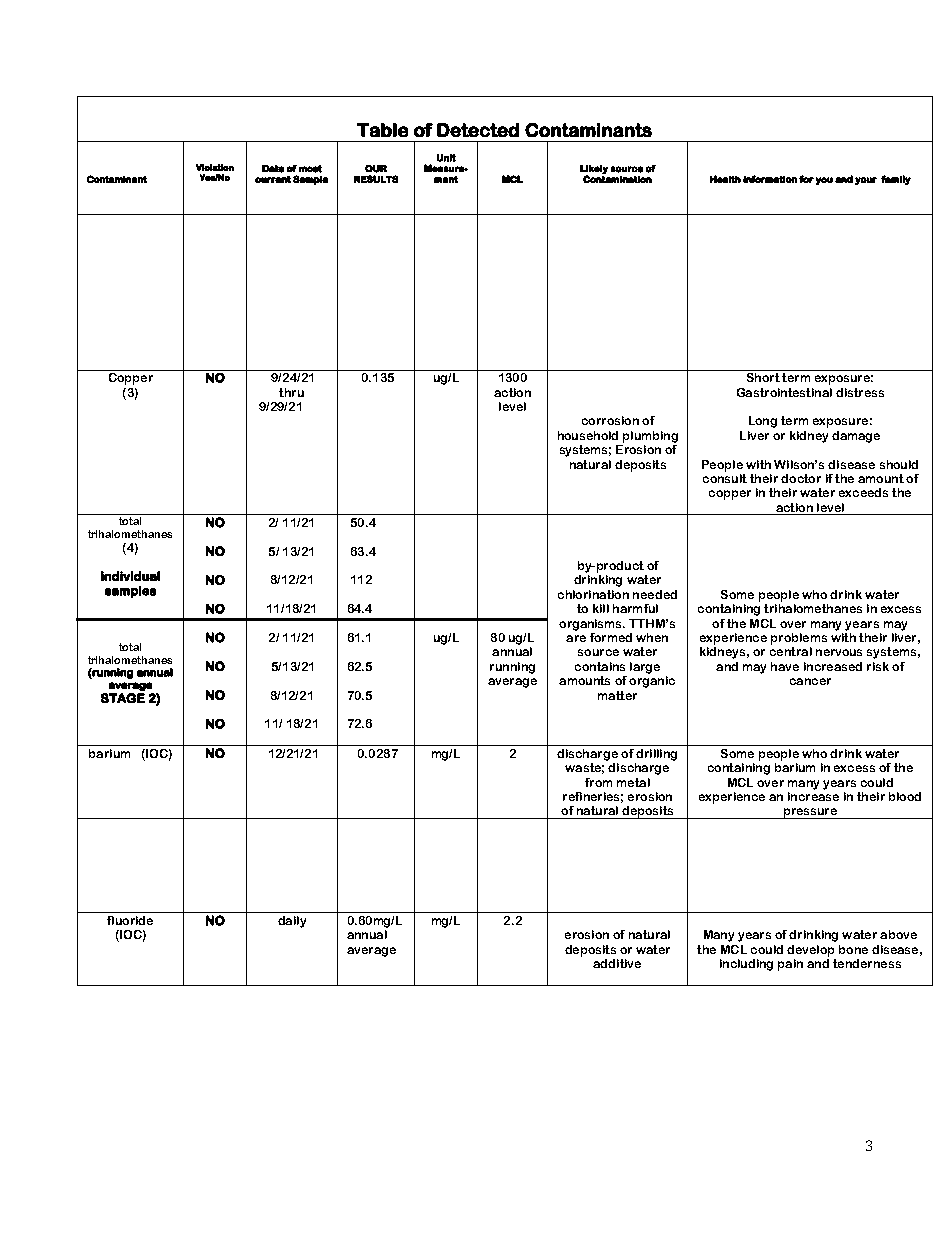 This screenshot has height=1233, width=952. What do you see at coordinates (478, 130) in the screenshot?
I see `Detected` at bounding box center [478, 130].
